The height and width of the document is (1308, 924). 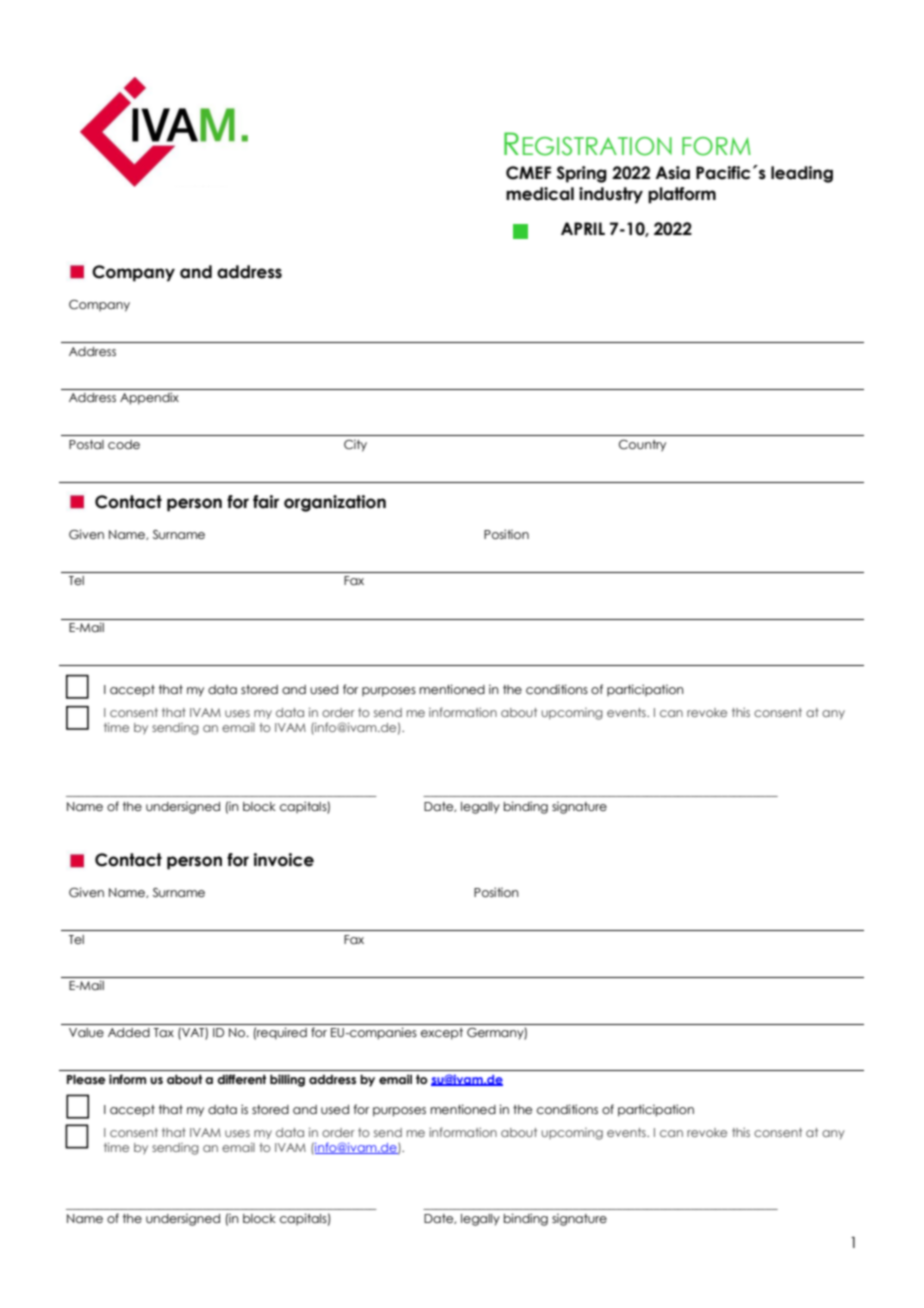 What do you see at coordinates (287, 1080) in the document?
I see `billing` at bounding box center [287, 1080].
